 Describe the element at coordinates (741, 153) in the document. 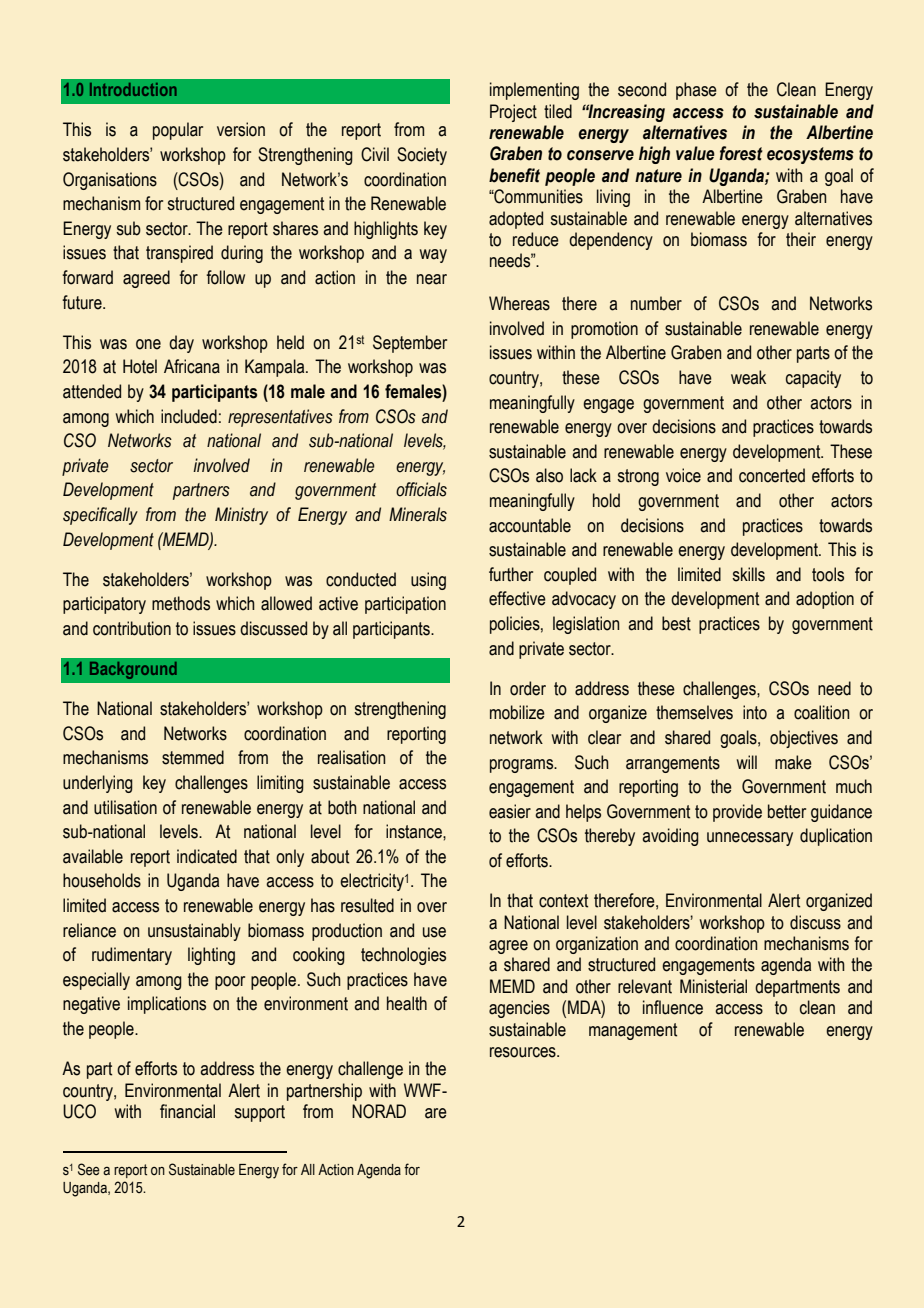

I see `forest` at that location.
